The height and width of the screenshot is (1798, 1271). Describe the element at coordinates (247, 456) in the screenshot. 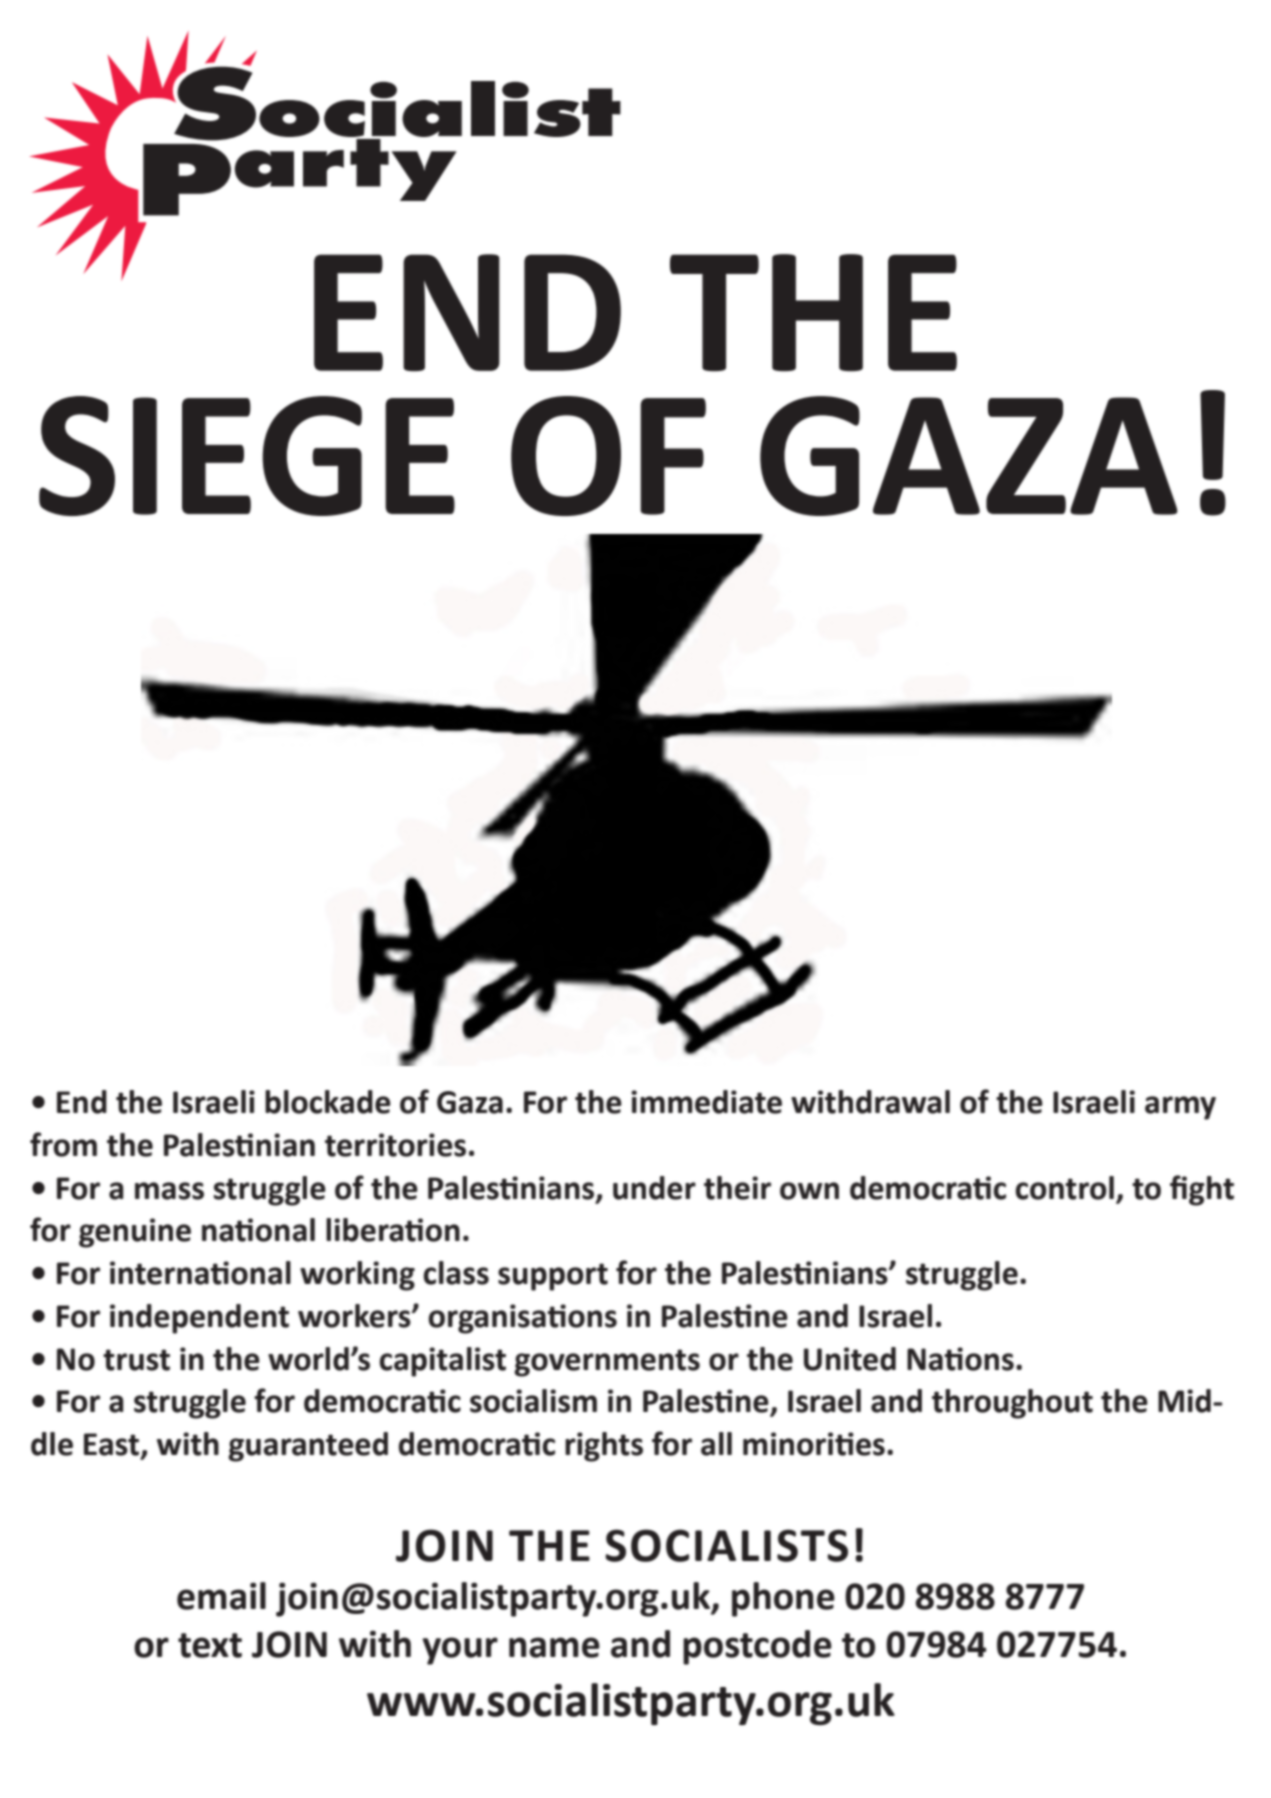

I see `SIEGE` at that location.
